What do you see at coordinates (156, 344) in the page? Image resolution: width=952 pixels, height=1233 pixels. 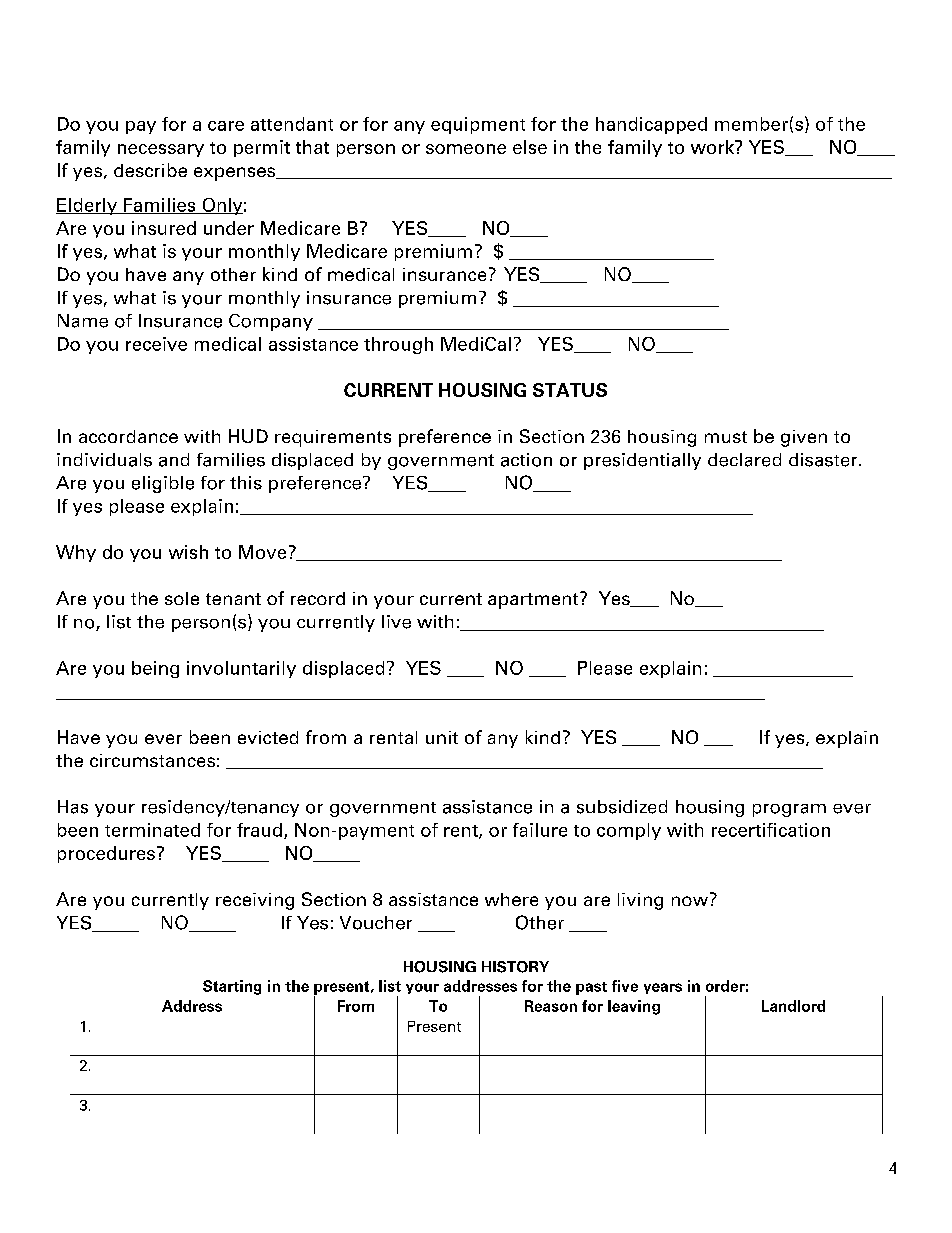 I see `receive` at bounding box center [156, 344].
